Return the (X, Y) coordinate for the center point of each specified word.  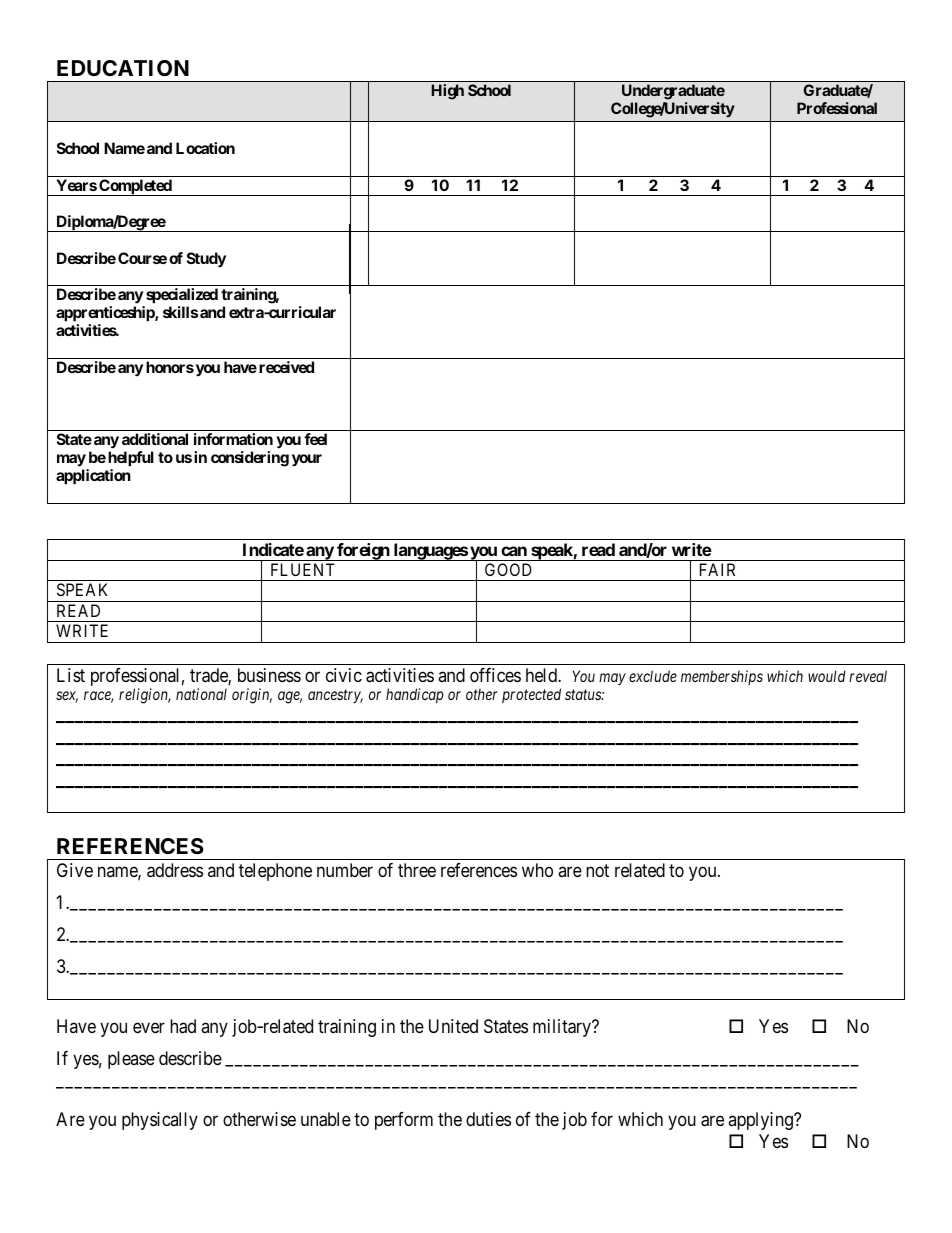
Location (205, 148)
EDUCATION (123, 68)
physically (160, 1121)
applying (761, 1121)
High (447, 92)
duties (488, 1119)
